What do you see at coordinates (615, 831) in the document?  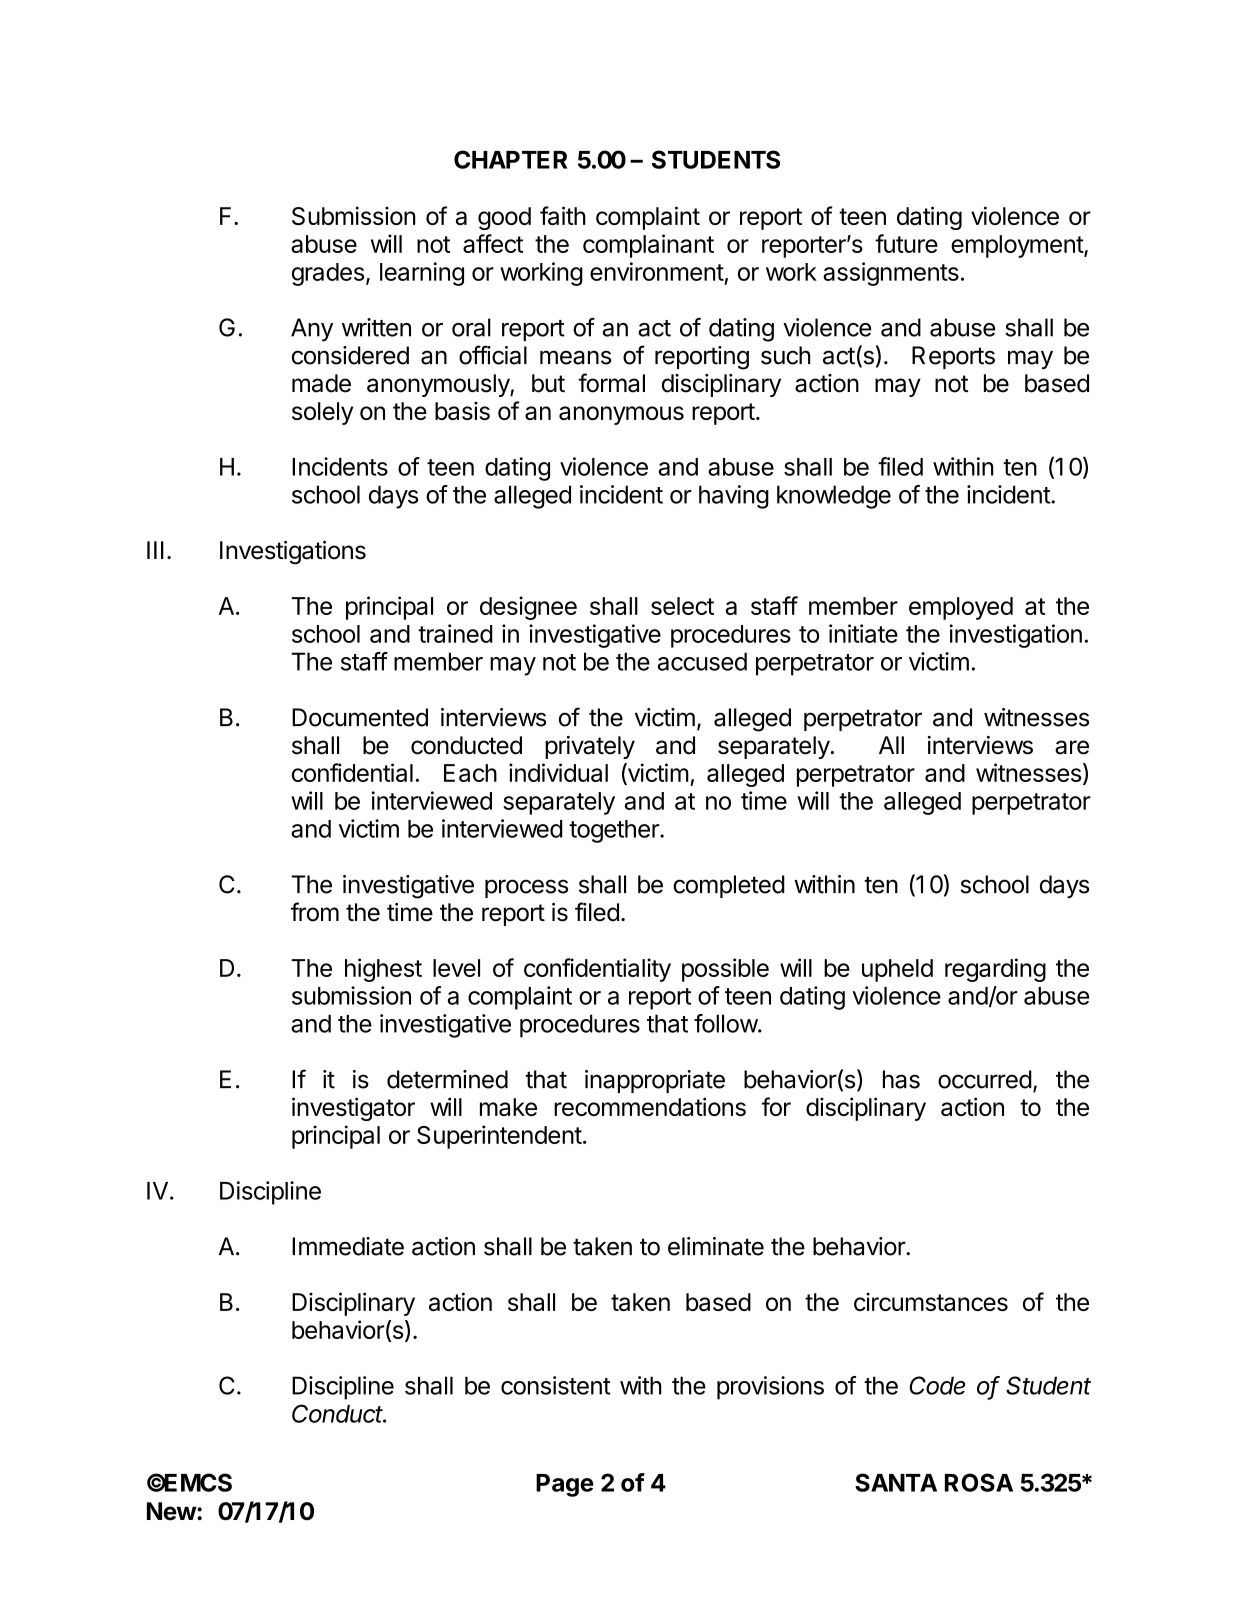 I see `together` at bounding box center [615, 831].
